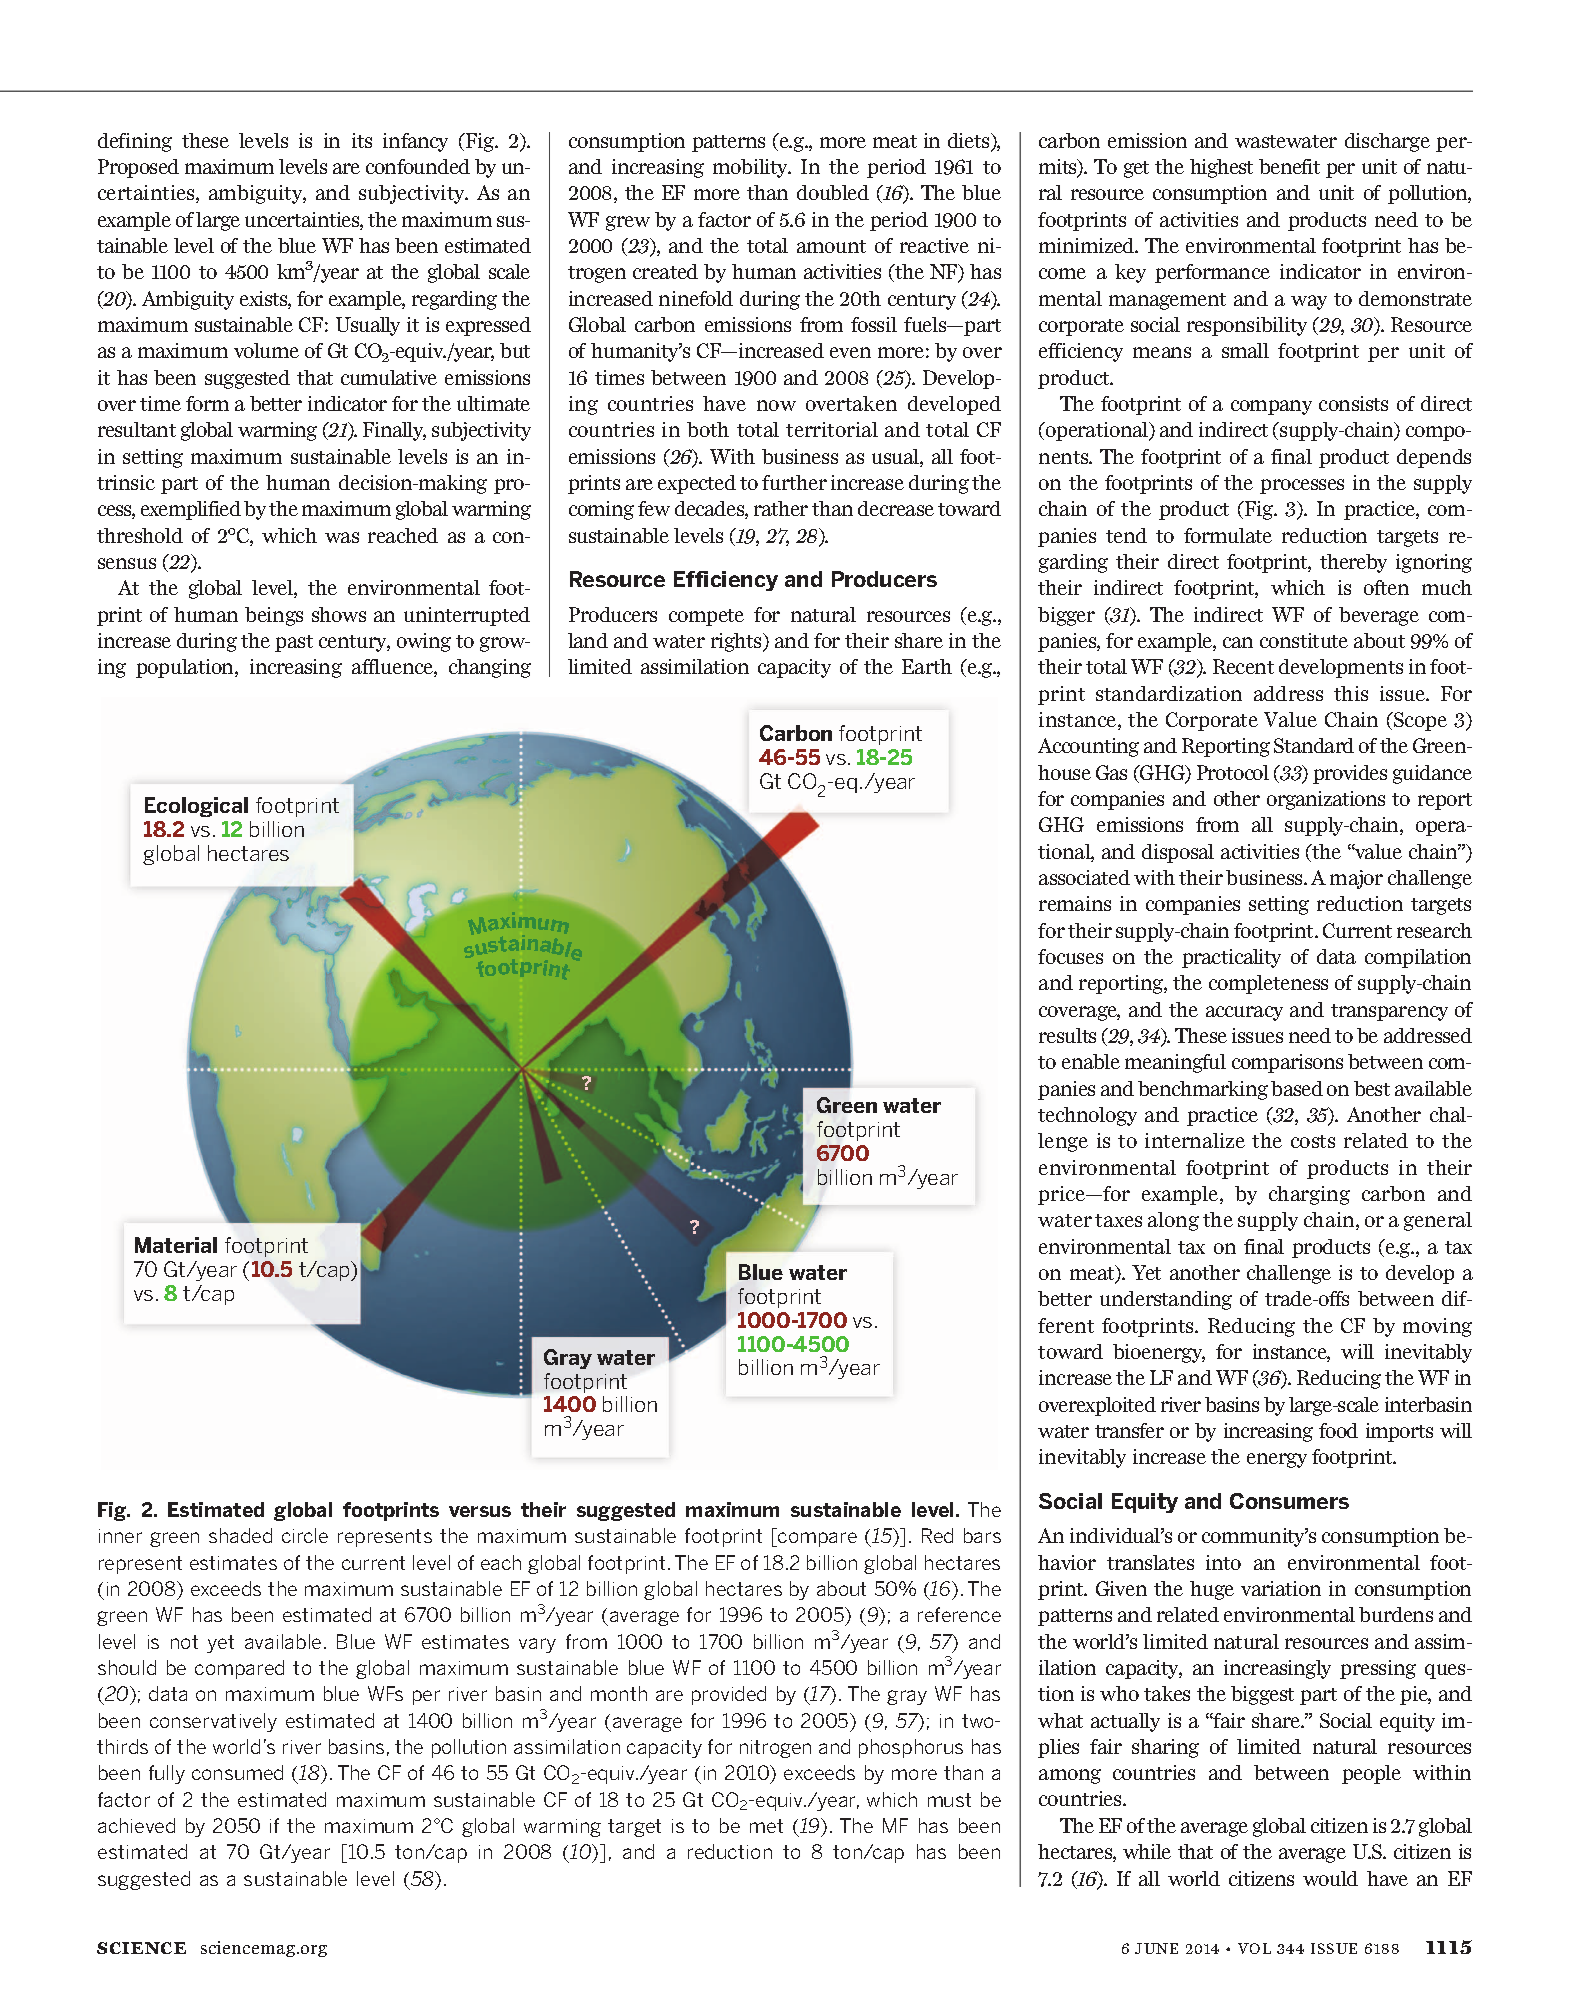 The image size is (1570, 1998). I want to click on doubled, so click(833, 192).
